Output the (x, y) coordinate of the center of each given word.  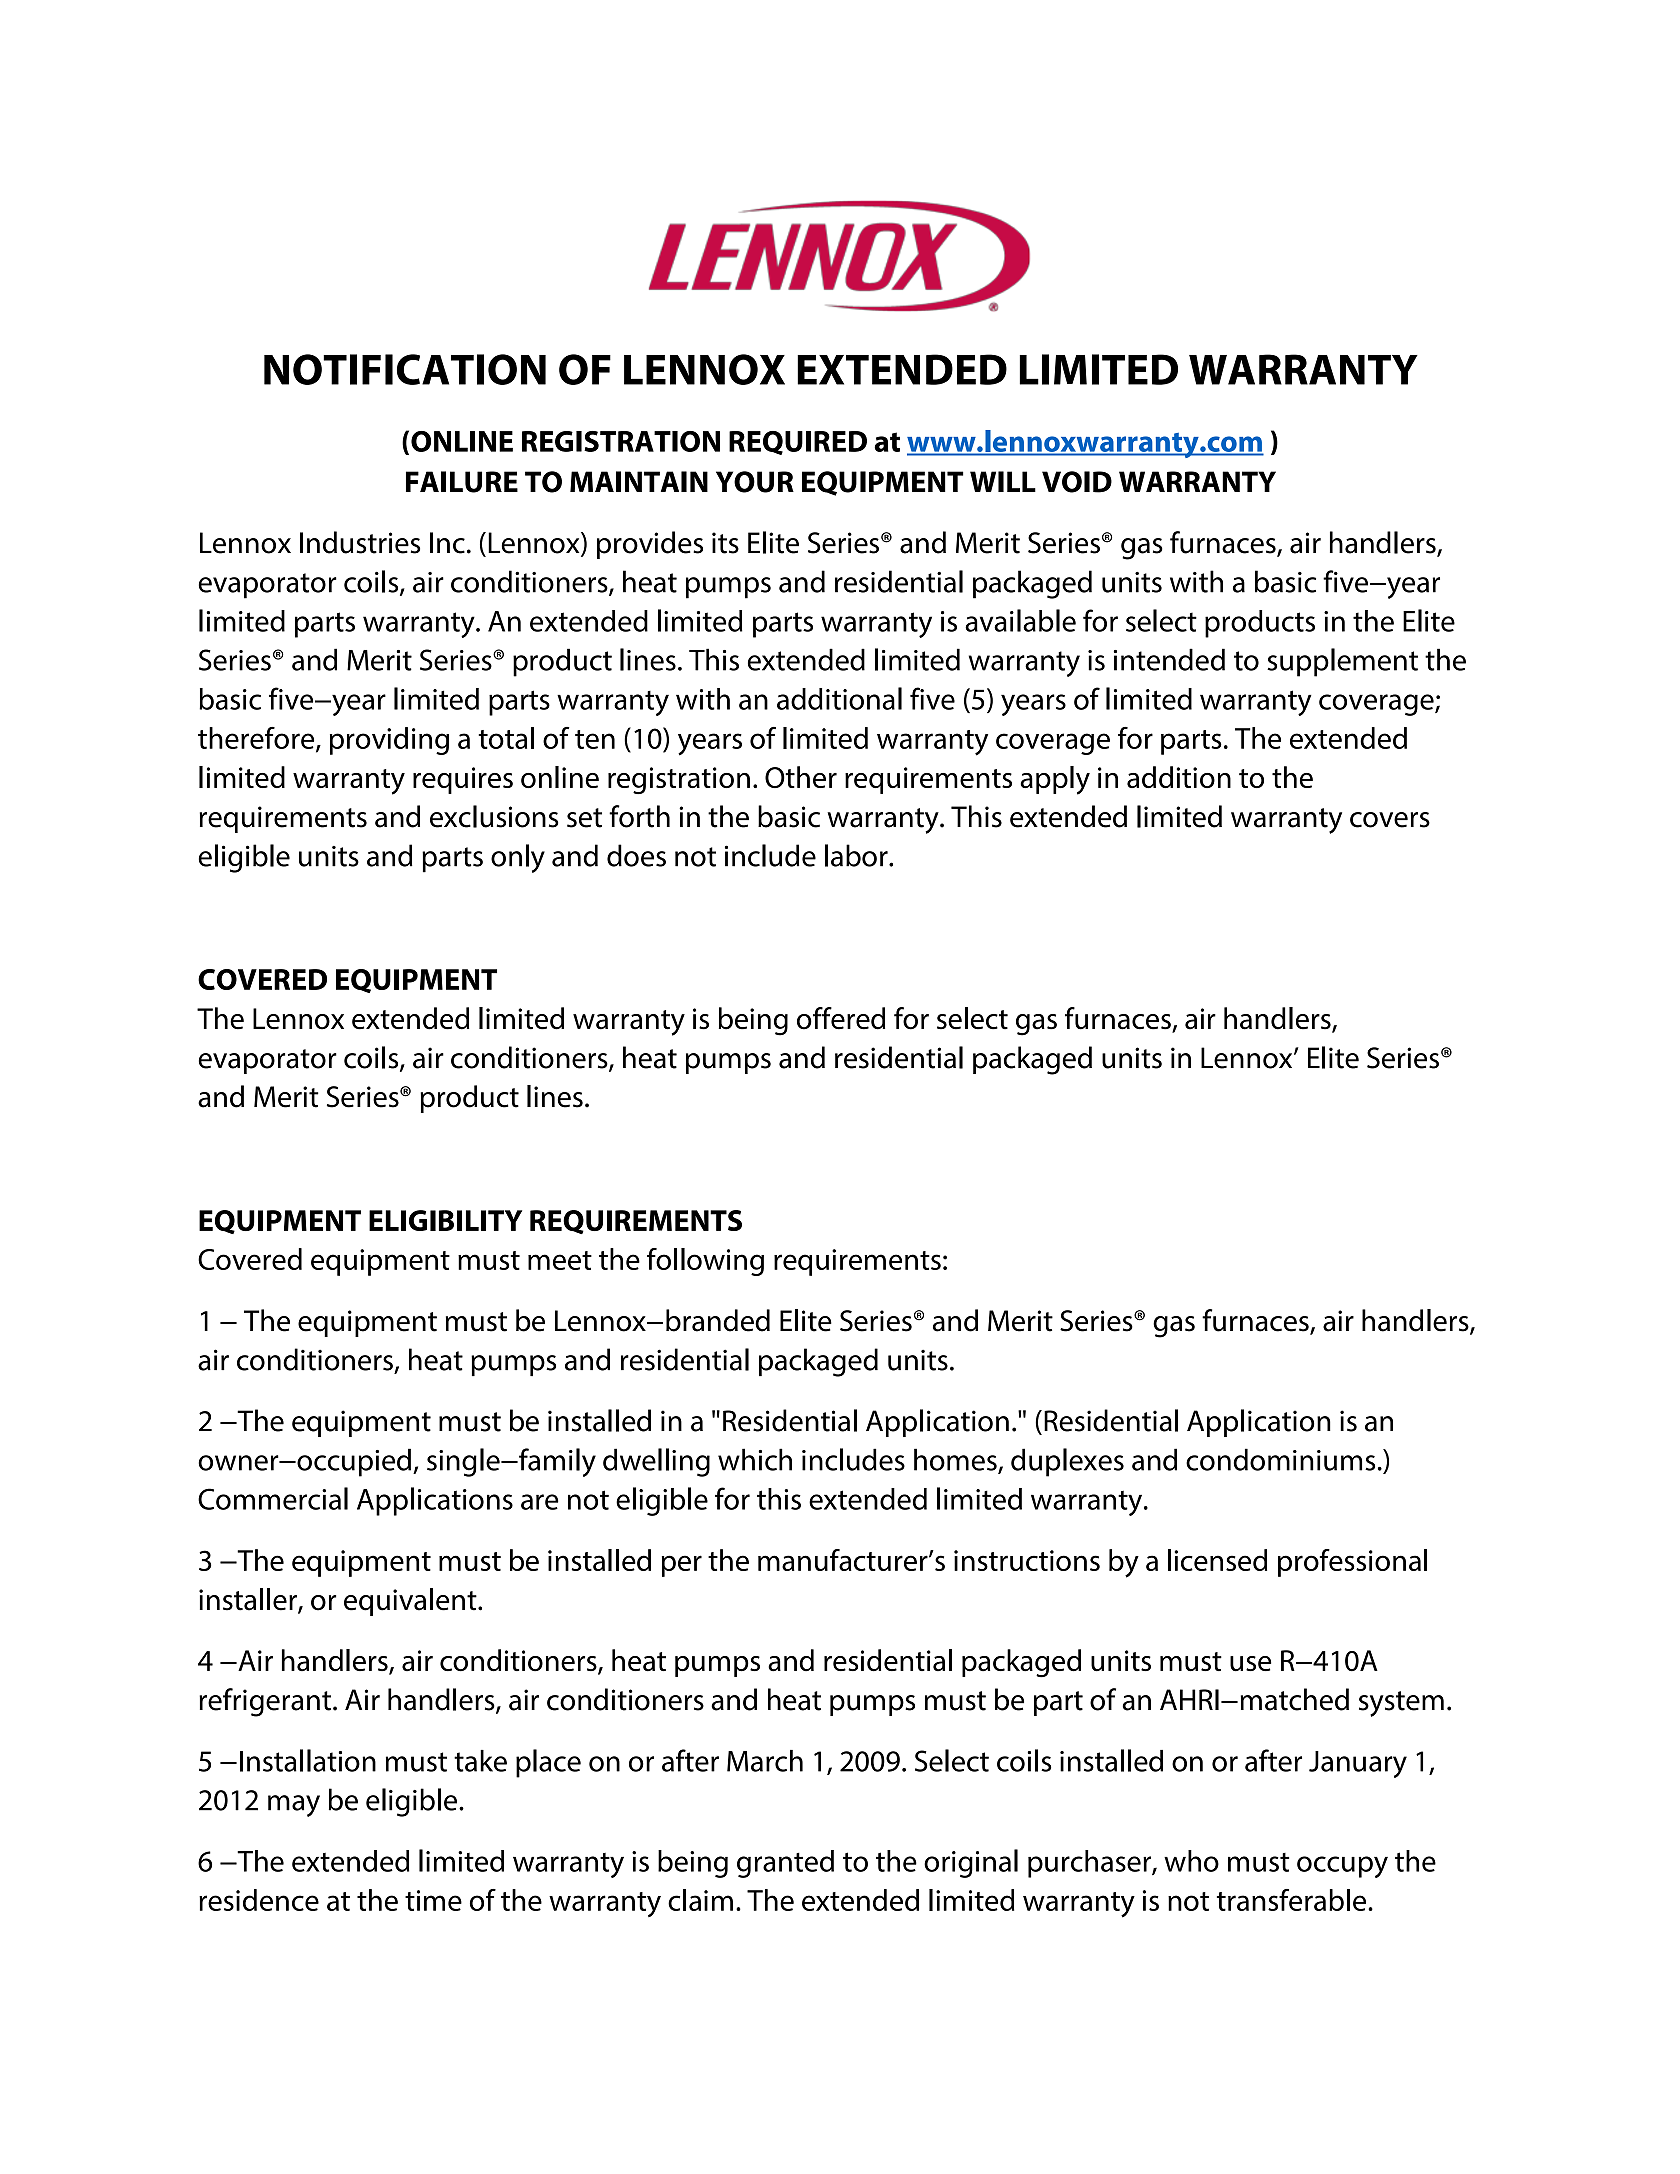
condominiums (1280, 1459)
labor (857, 855)
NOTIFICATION (405, 369)
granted (785, 1864)
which (755, 1459)
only (518, 858)
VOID (1077, 482)
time (433, 1900)
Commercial (273, 1498)
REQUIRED (798, 443)
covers (1390, 820)
